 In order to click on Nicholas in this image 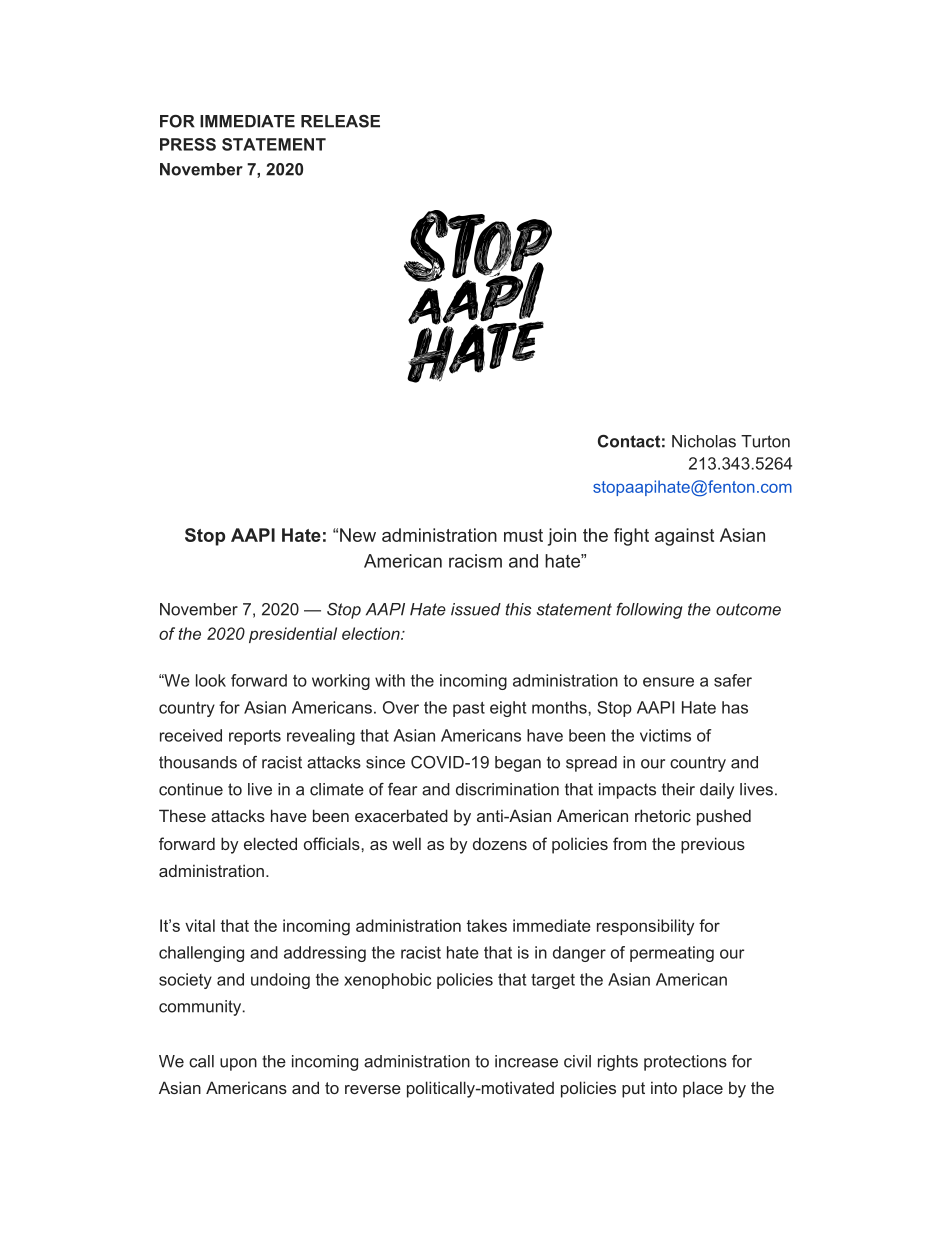, I will do `click(704, 441)`.
